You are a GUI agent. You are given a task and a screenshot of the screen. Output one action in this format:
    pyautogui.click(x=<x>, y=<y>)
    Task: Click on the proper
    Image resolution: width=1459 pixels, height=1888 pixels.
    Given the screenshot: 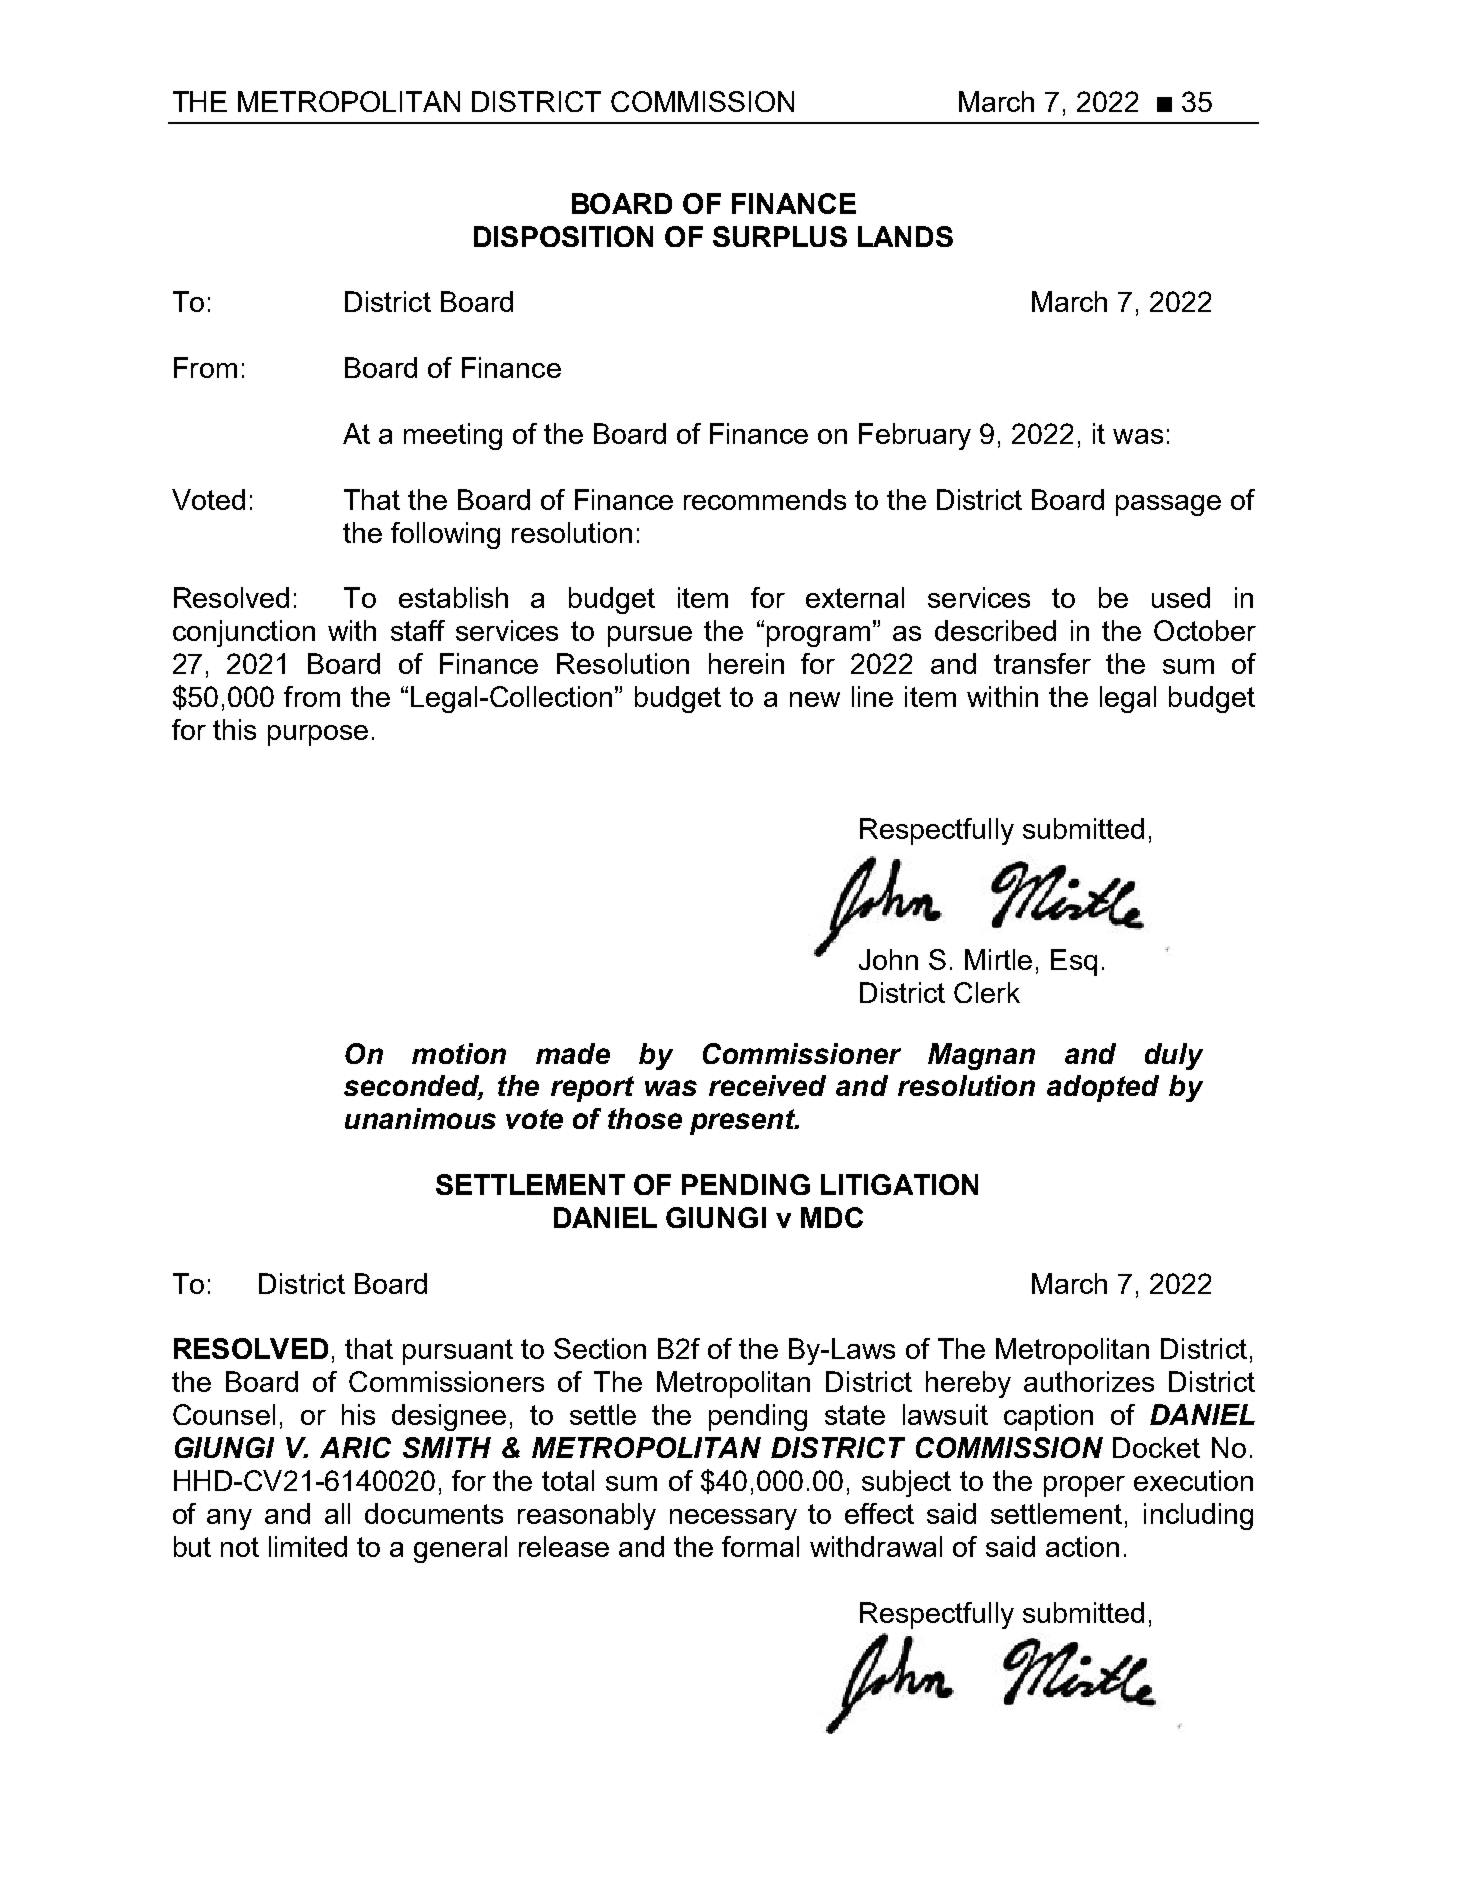 What is the action you would take?
    pyautogui.click(x=1084, y=1486)
